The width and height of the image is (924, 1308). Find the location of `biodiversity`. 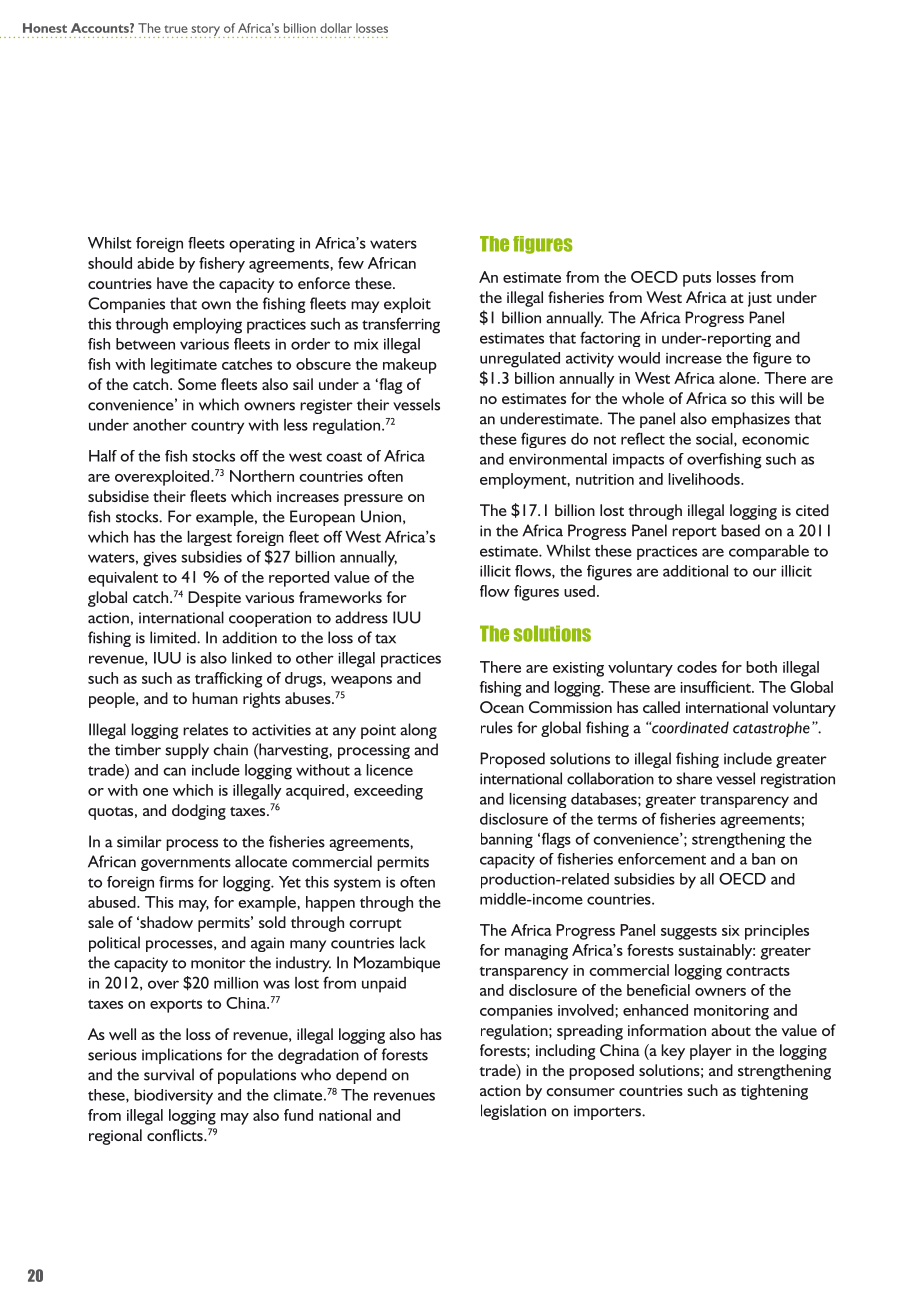

biodiversity is located at coordinates (173, 1097).
